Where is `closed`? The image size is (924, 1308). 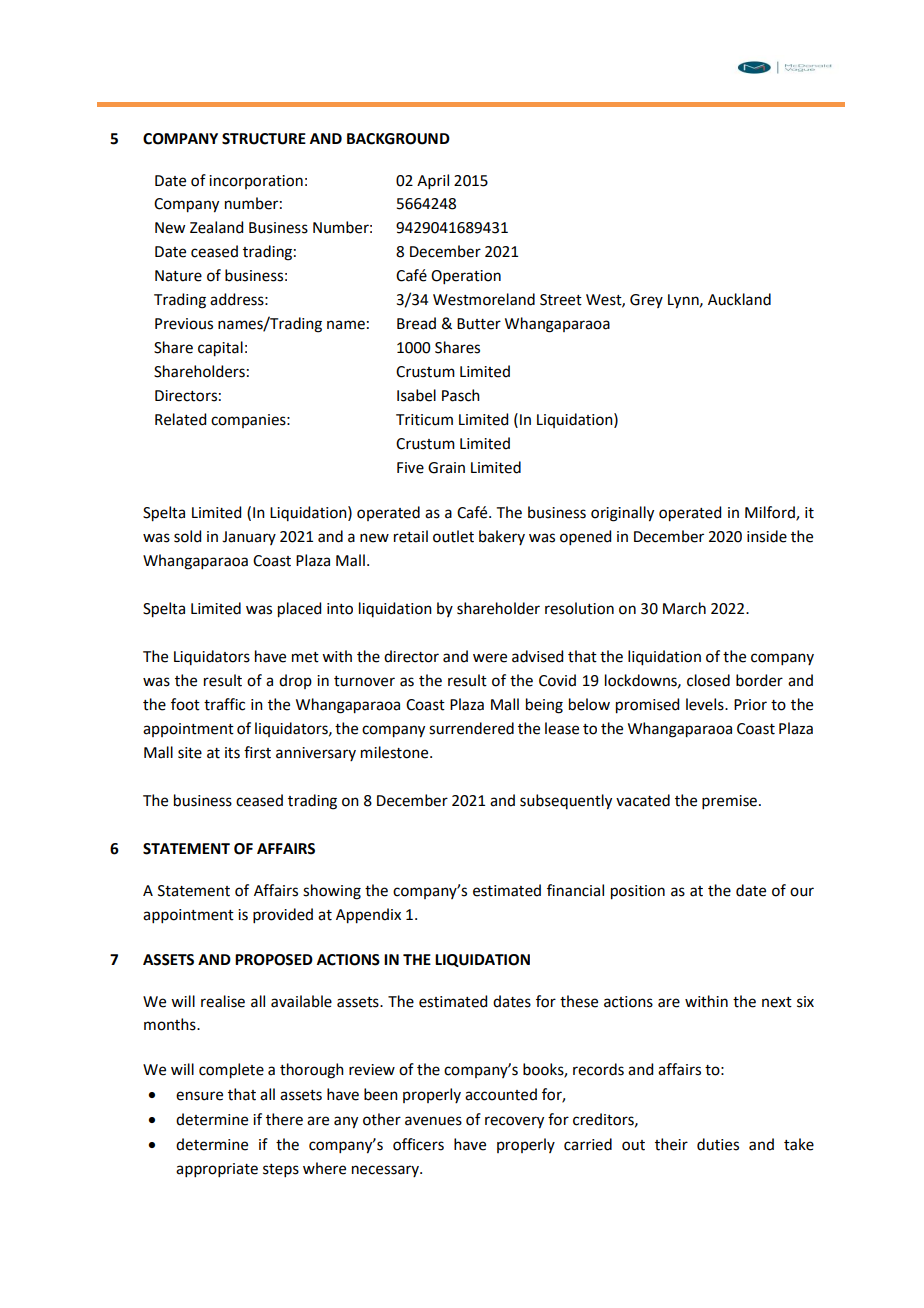
closed is located at coordinates (708, 680).
